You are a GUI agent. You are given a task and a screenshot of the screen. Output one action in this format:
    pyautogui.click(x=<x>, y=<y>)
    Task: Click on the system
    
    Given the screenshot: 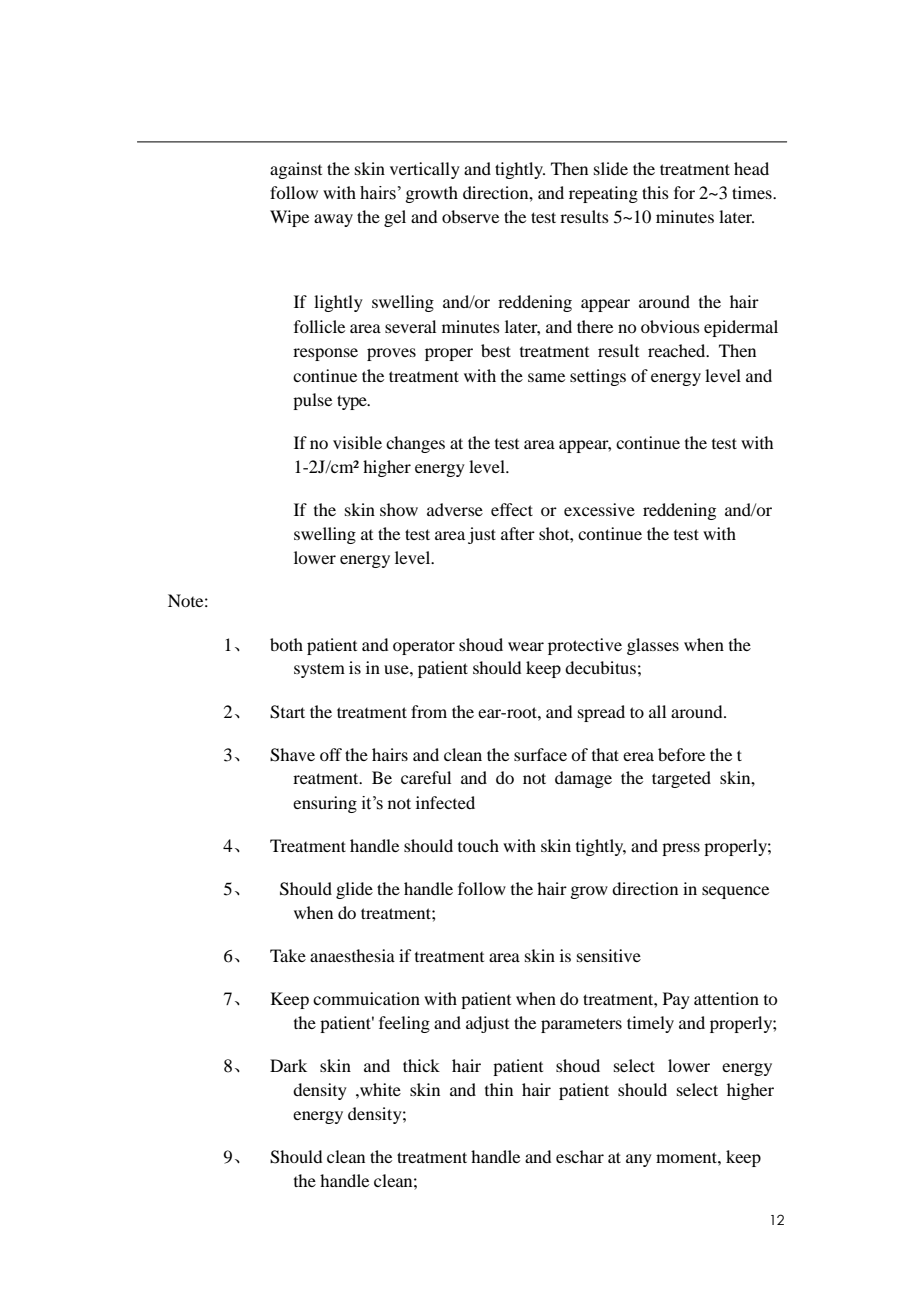 What is the action you would take?
    pyautogui.click(x=319, y=670)
